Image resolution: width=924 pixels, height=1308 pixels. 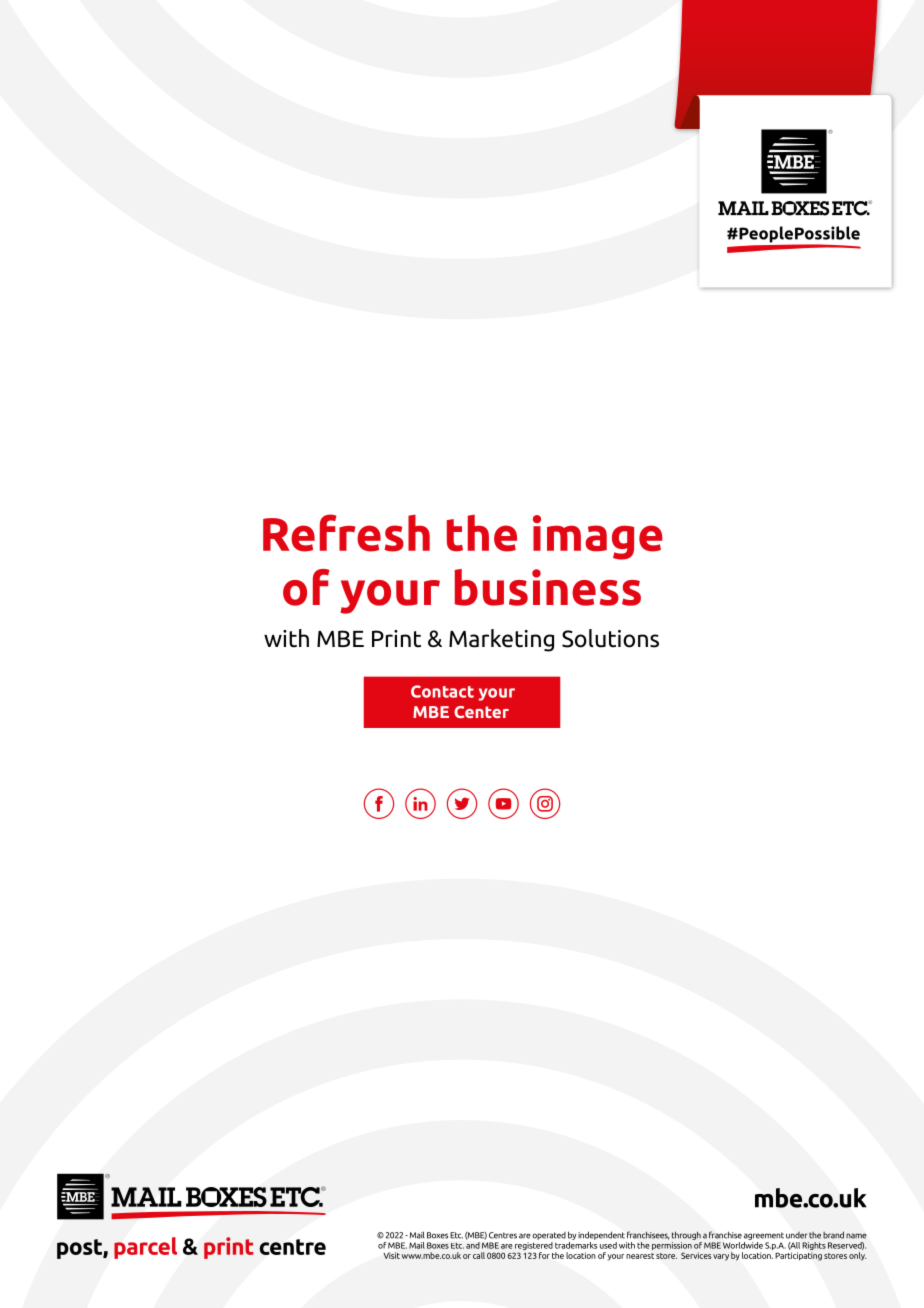 What do you see at coordinates (598, 537) in the page?
I see `image` at bounding box center [598, 537].
